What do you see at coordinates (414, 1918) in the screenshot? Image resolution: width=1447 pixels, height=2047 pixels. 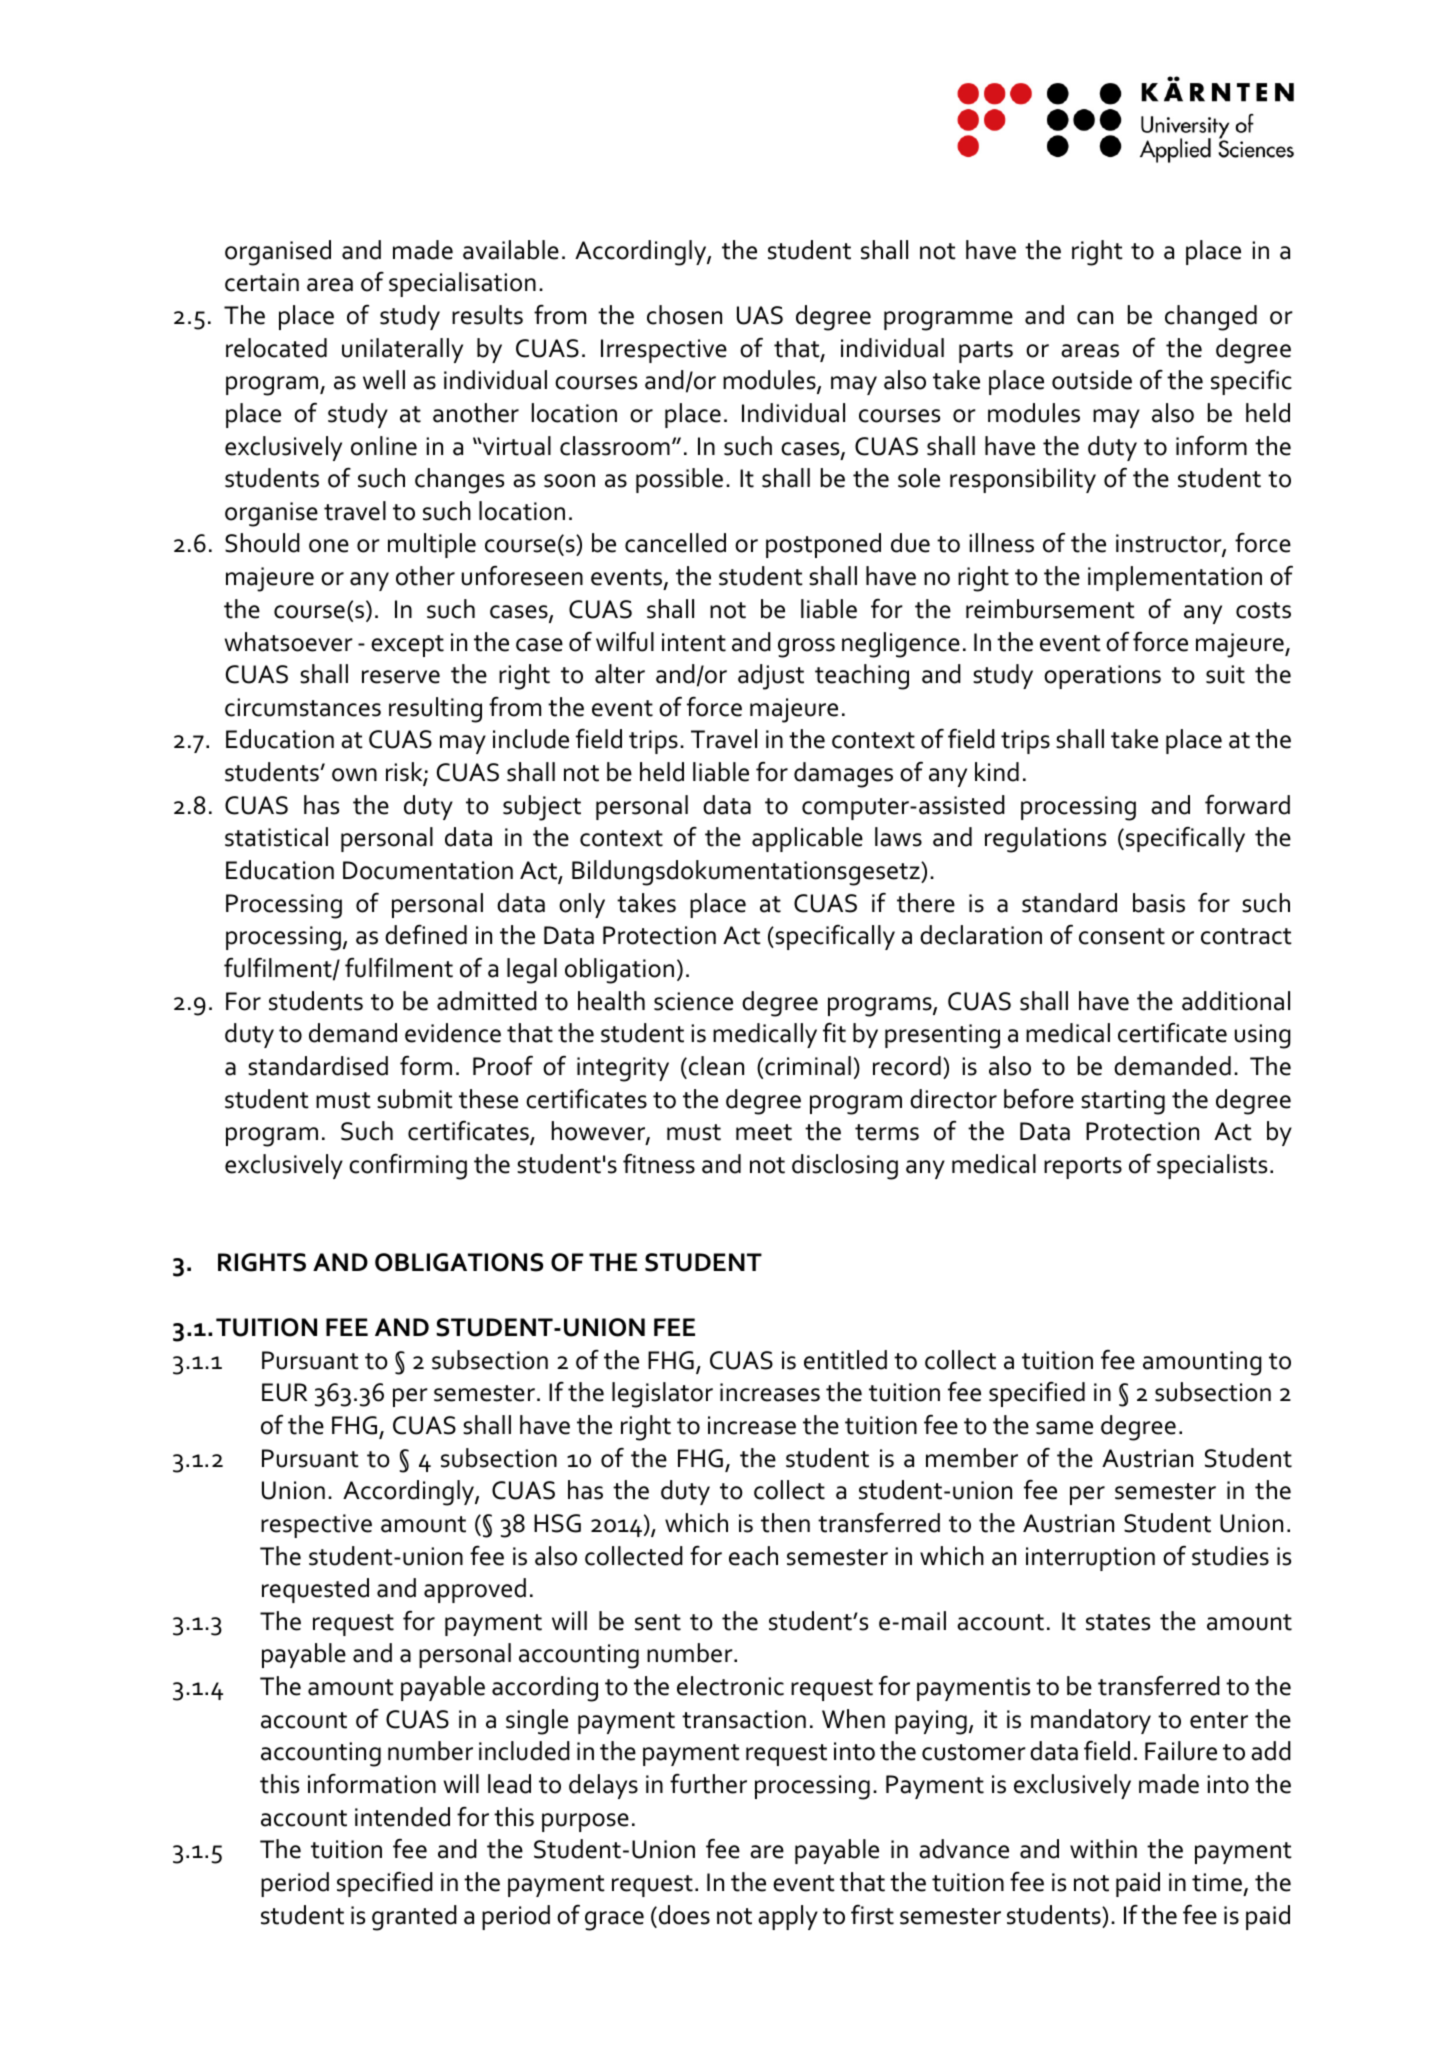 I see `granted` at bounding box center [414, 1918].
